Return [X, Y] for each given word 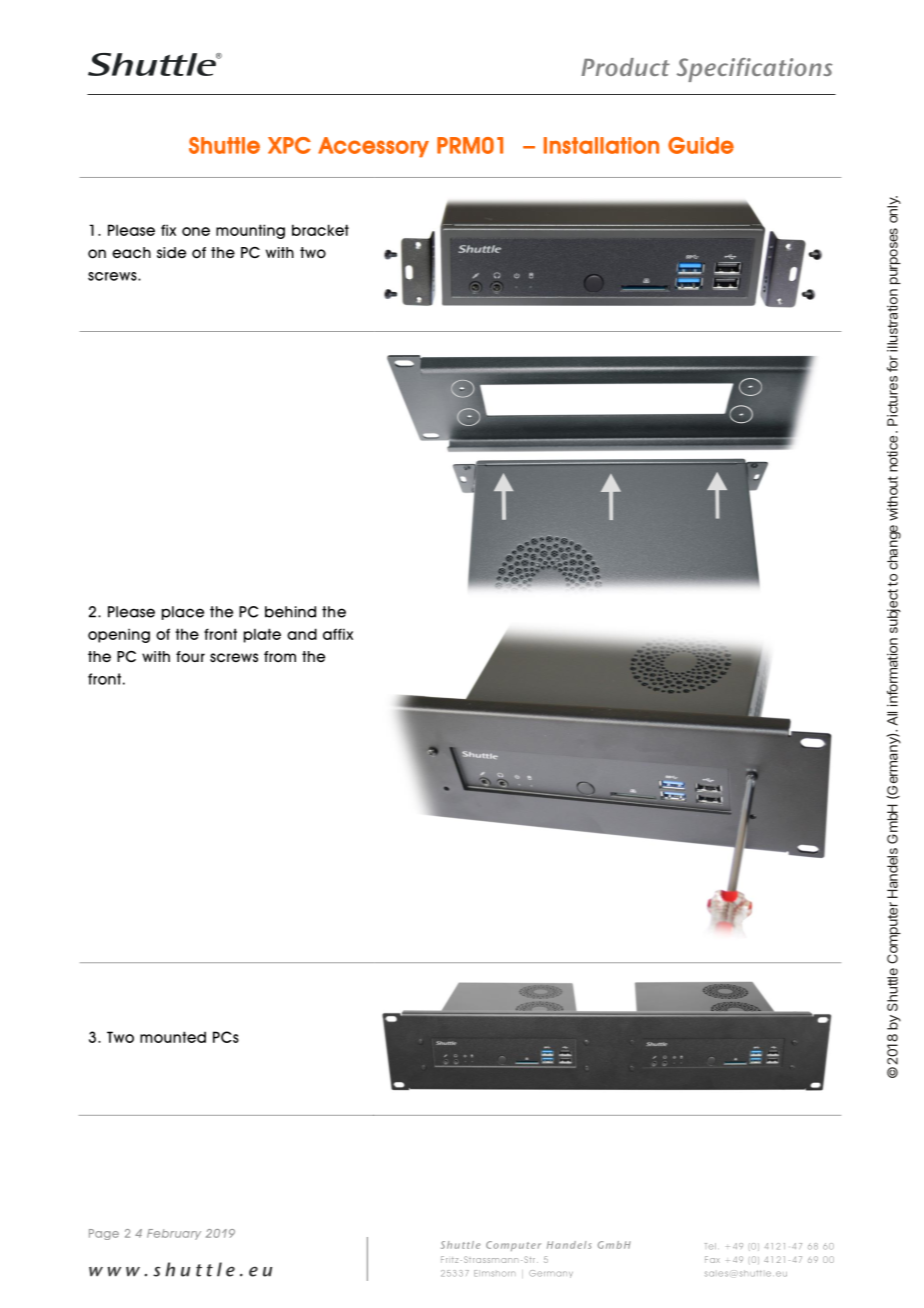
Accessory [373, 147]
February [174, 1234]
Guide [701, 145]
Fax [712, 1259]
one [196, 231]
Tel [710, 1246]
